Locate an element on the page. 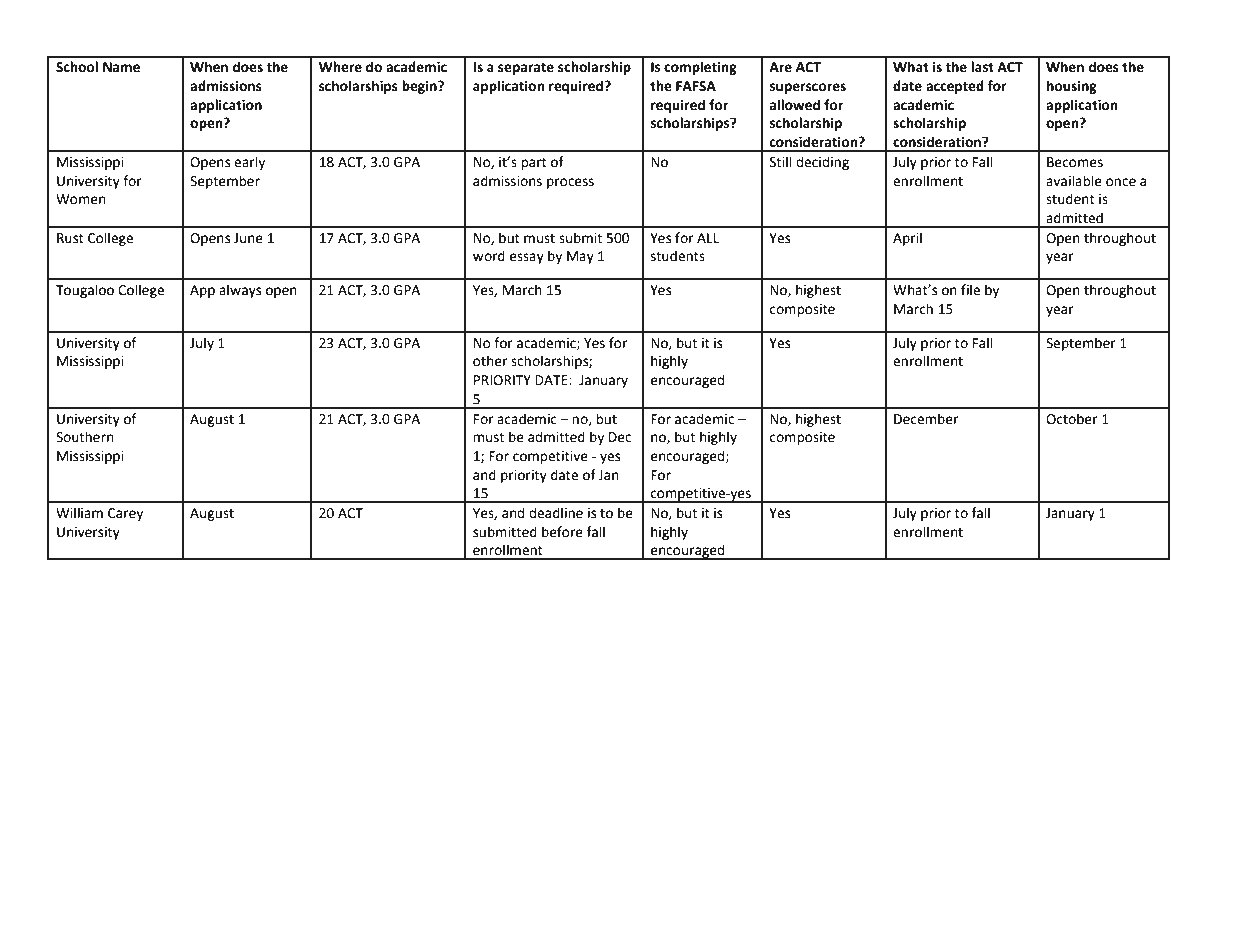 The image size is (1233, 952). separate is located at coordinates (526, 68).
